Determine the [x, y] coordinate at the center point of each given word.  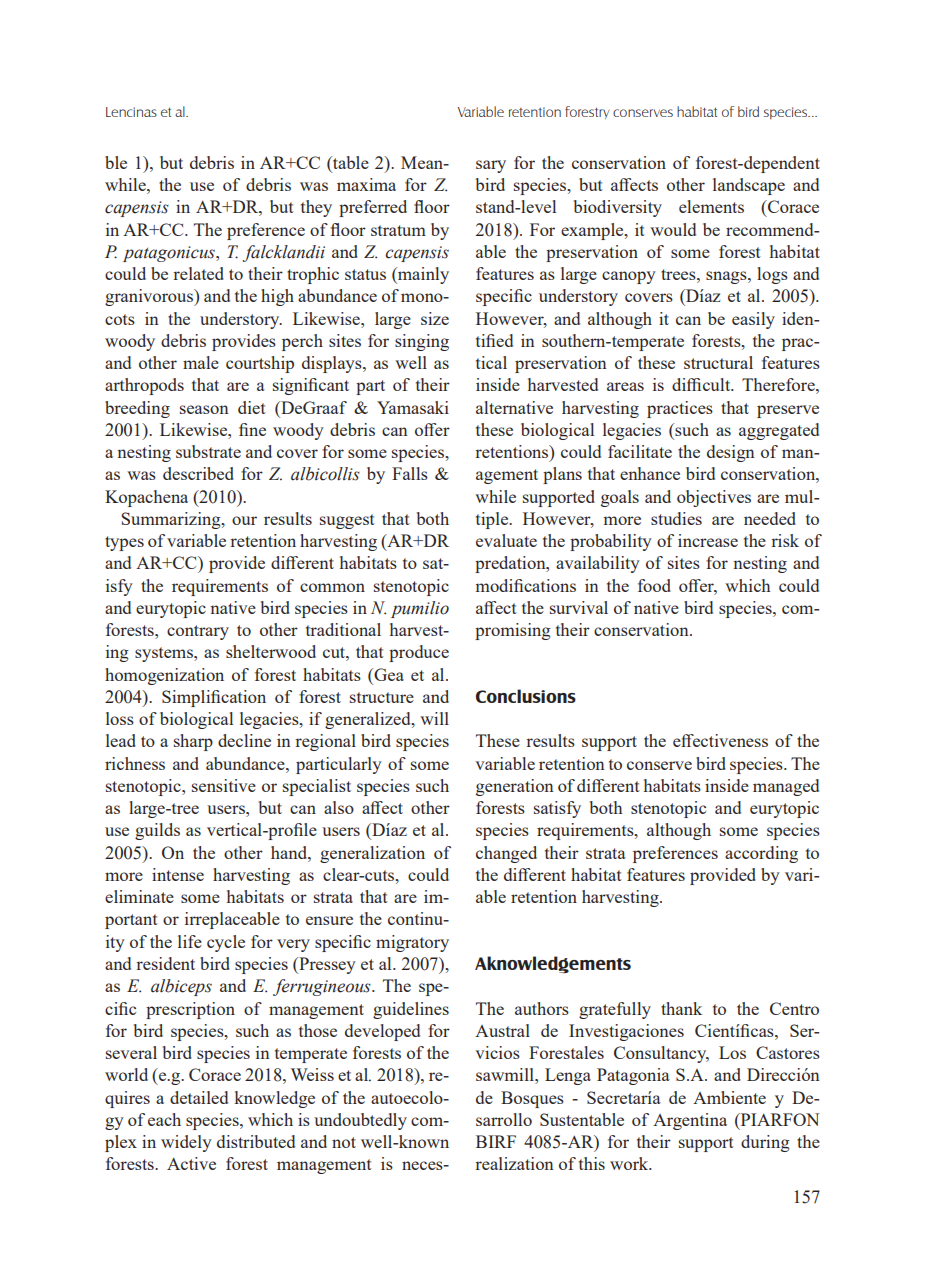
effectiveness [720, 740]
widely [186, 1143]
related [198, 273]
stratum [398, 230]
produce [419, 653]
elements [711, 206]
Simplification [214, 698]
